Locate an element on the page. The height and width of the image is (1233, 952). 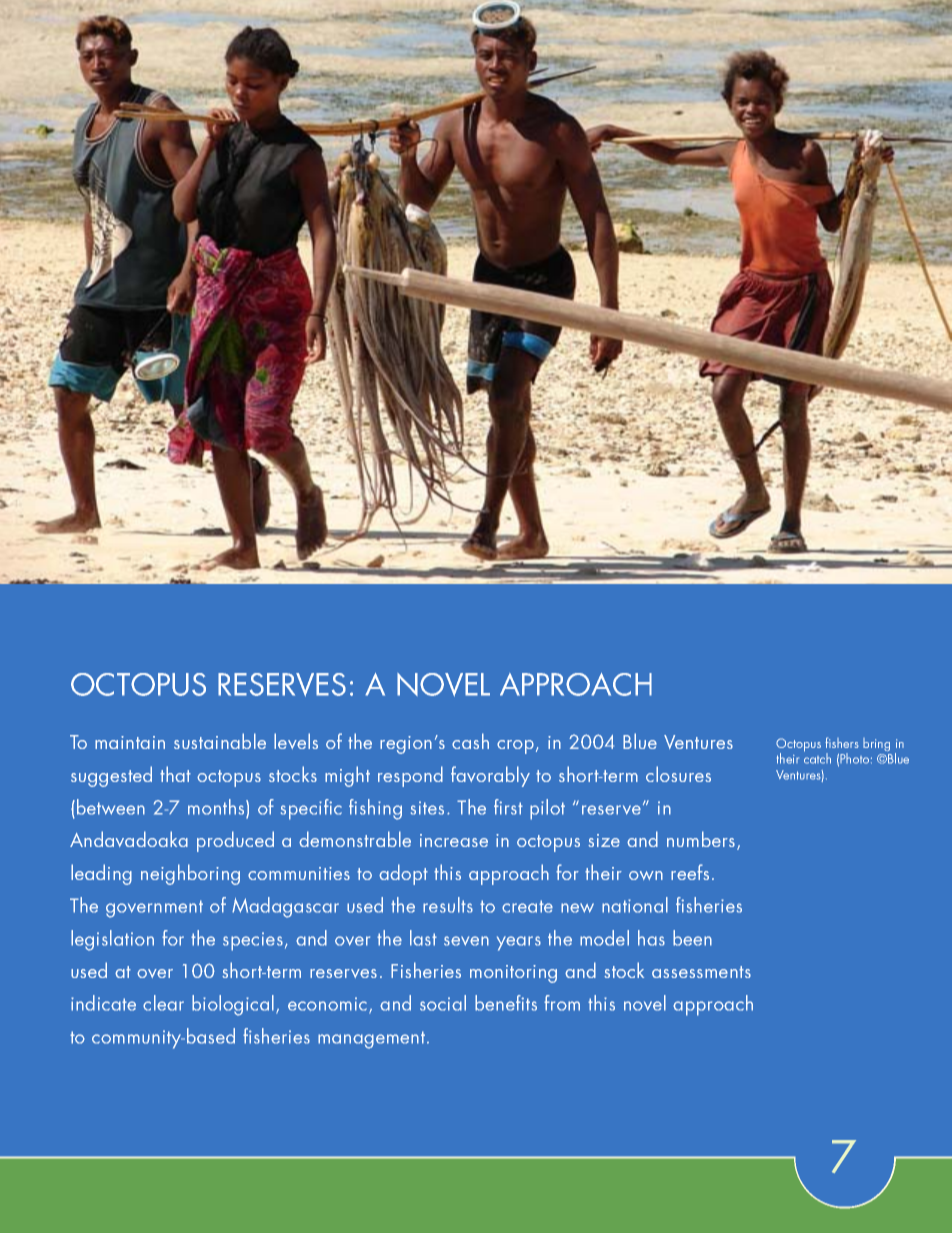
sustainable is located at coordinates (220, 741).
